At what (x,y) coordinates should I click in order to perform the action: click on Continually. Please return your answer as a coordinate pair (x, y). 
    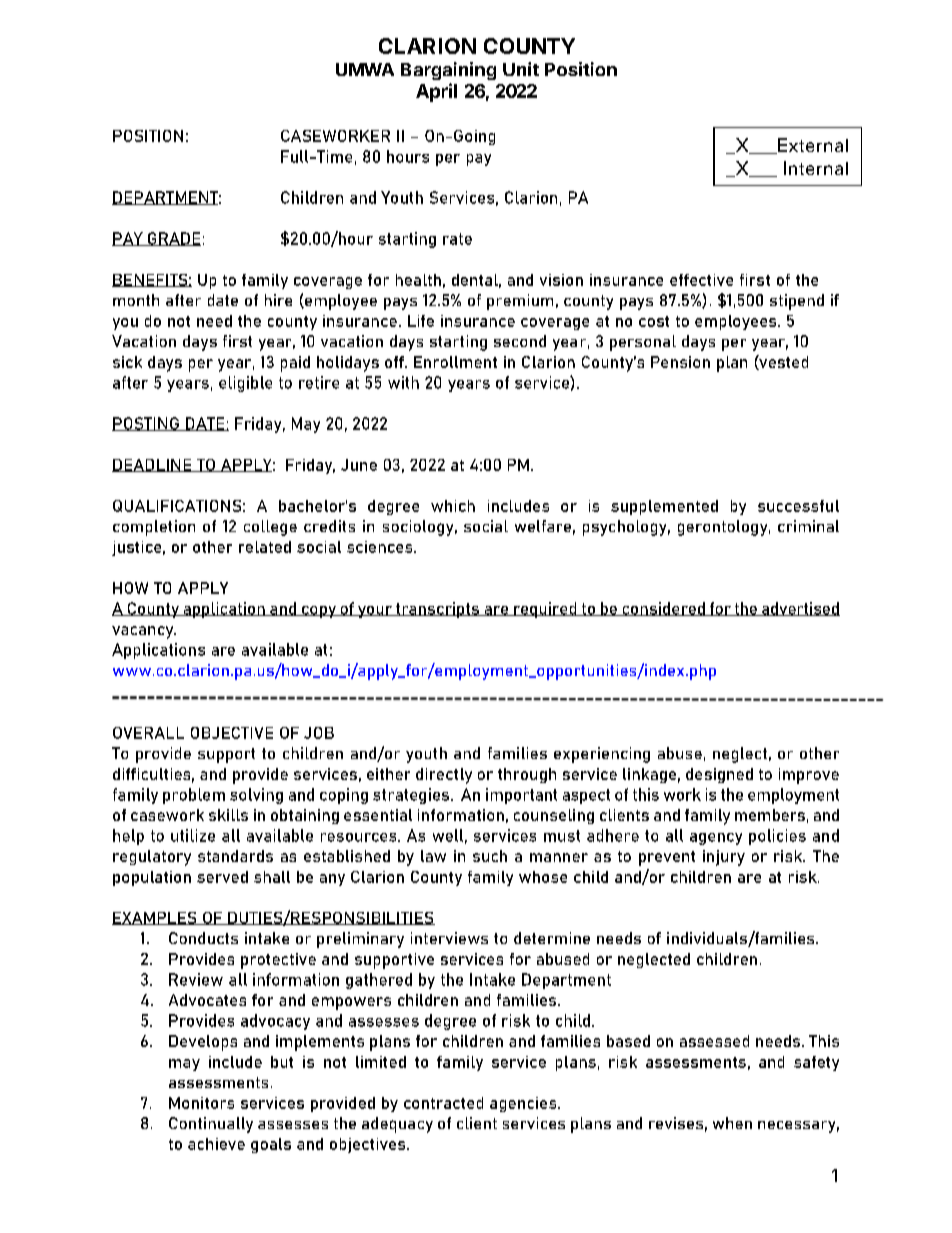
    Looking at the image, I should click on (211, 1125).
